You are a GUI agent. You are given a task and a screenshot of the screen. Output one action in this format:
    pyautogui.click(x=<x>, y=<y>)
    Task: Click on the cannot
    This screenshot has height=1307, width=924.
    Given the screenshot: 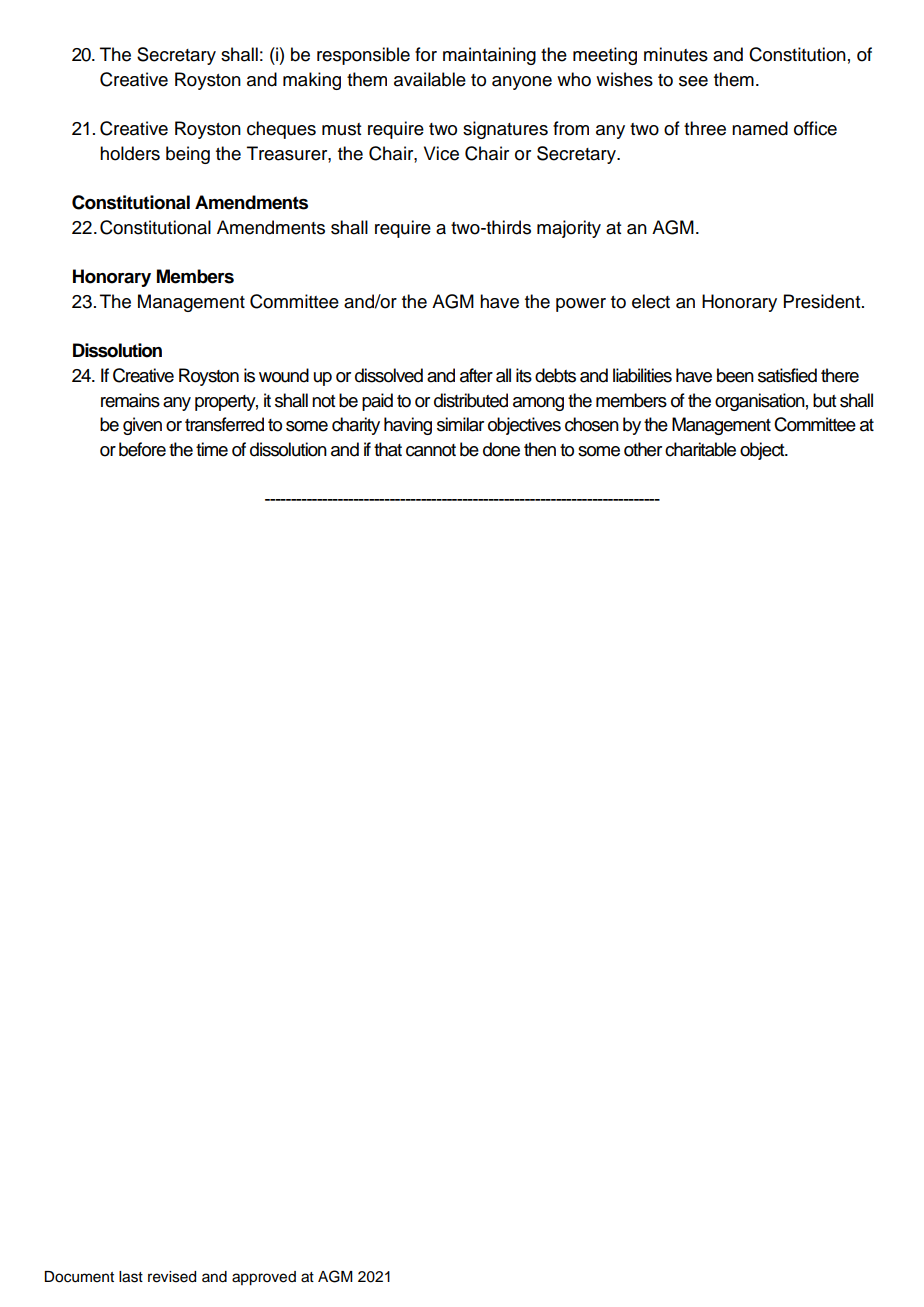 What is the action you would take?
    pyautogui.click(x=431, y=450)
